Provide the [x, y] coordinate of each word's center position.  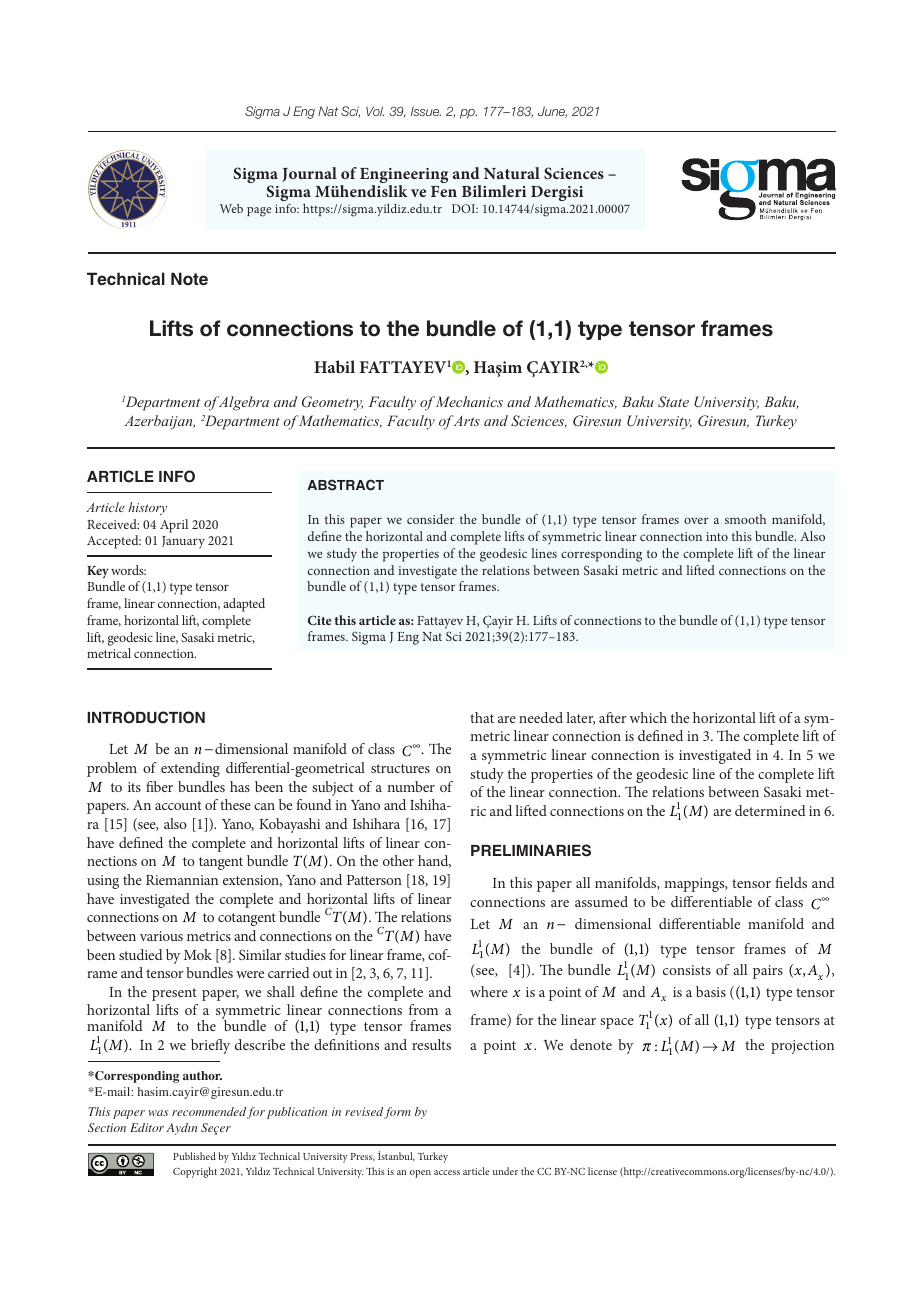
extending [190, 769]
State [673, 402]
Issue [426, 111]
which [648, 717]
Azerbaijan [159, 422]
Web [231, 208]
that [482, 717]
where [489, 991]
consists [687, 970]
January [183, 542]
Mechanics [469, 401]
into [717, 536]
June [552, 112]
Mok [198, 954]
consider [430, 519]
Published [194, 1156]
